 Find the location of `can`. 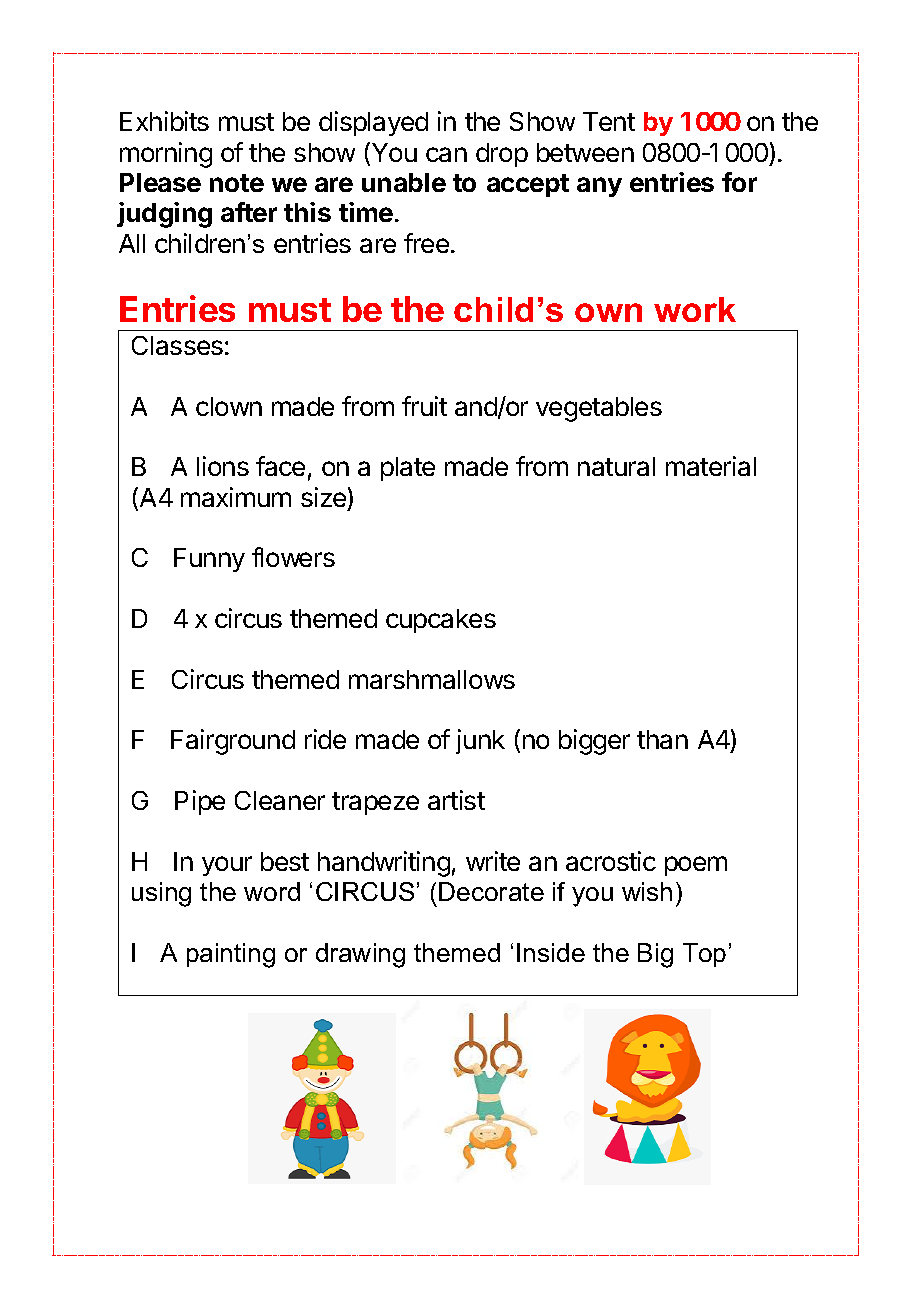

can is located at coordinates (446, 154).
